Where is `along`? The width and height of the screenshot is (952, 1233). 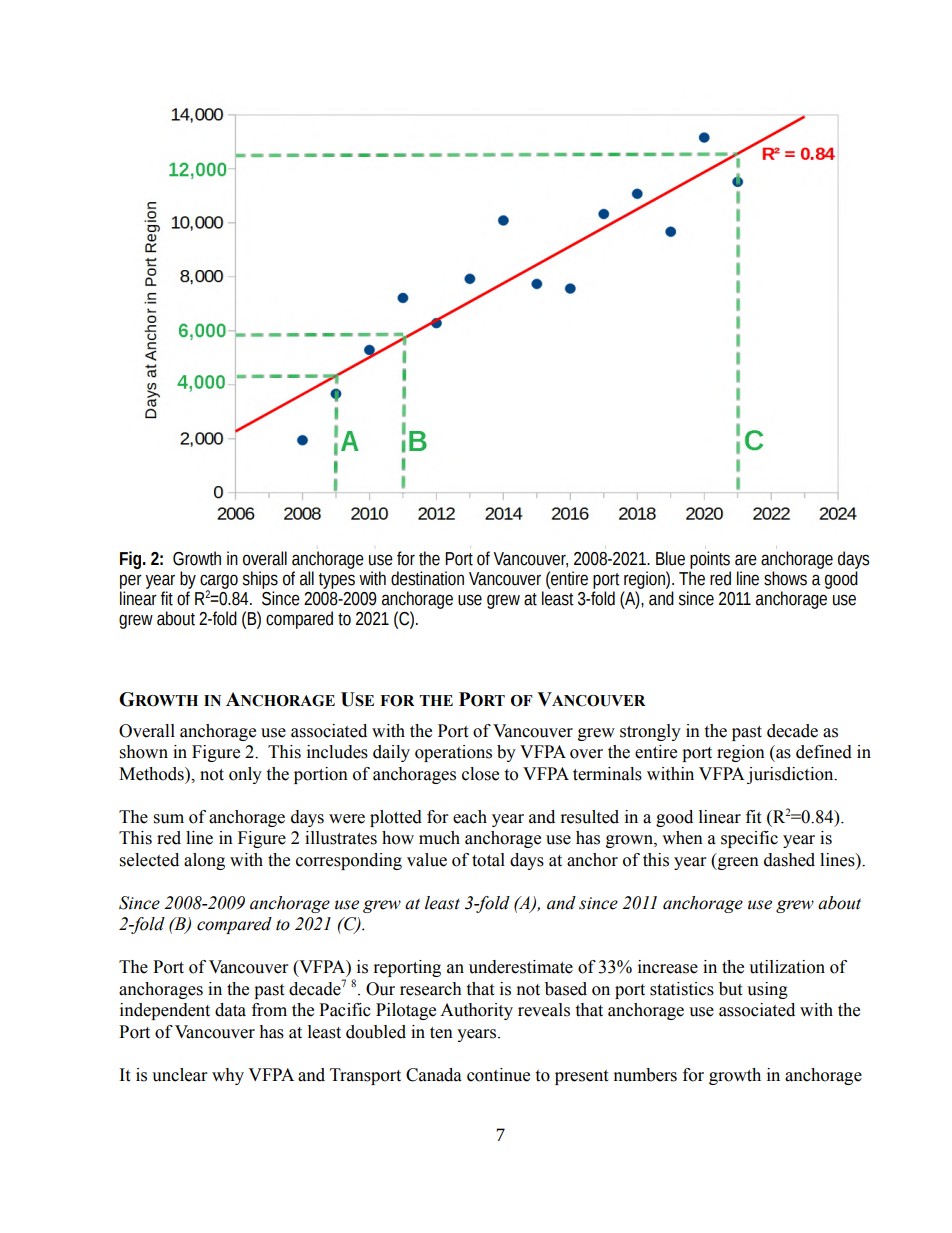
along is located at coordinates (204, 861).
